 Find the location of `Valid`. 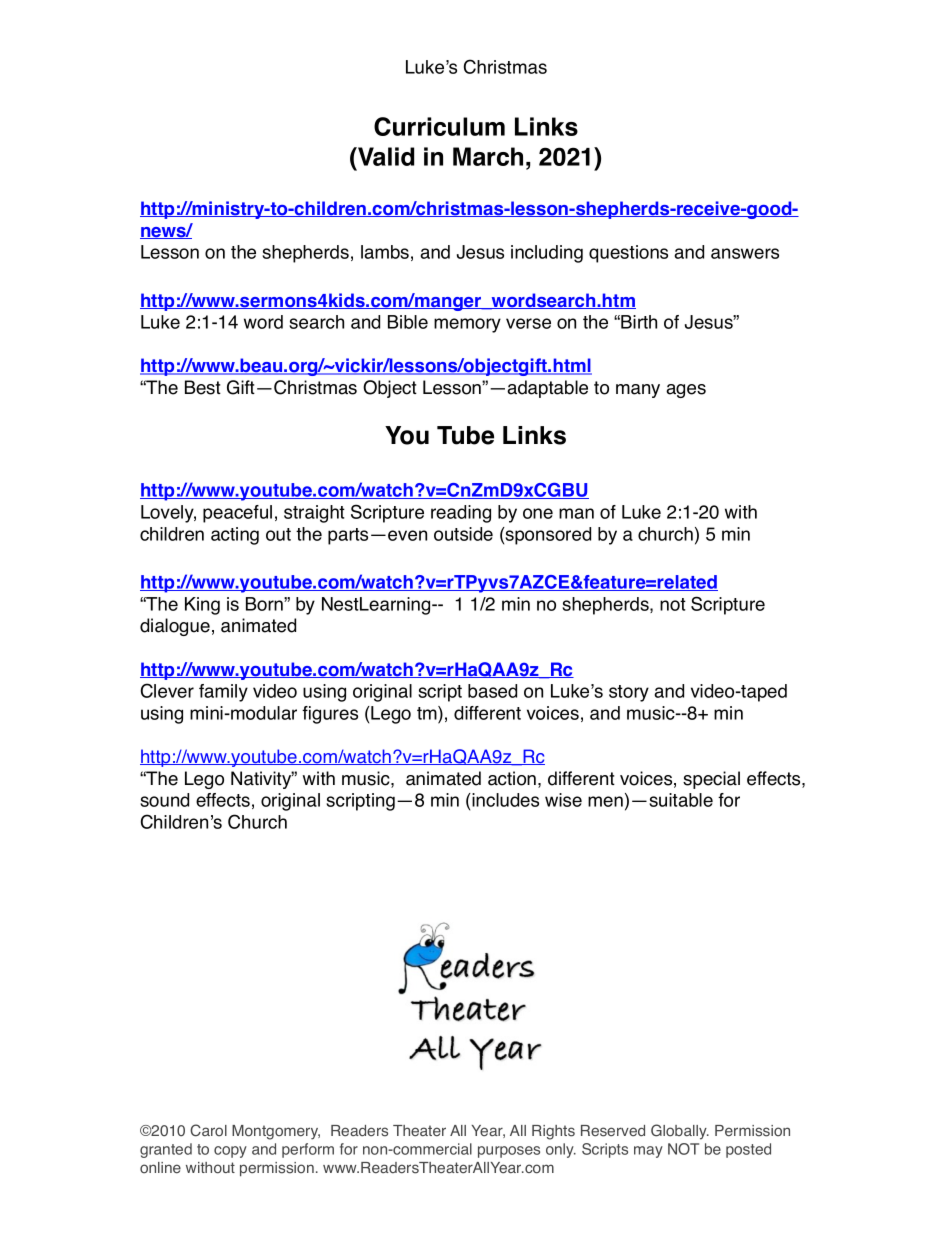

Valid is located at coordinates (385, 156).
